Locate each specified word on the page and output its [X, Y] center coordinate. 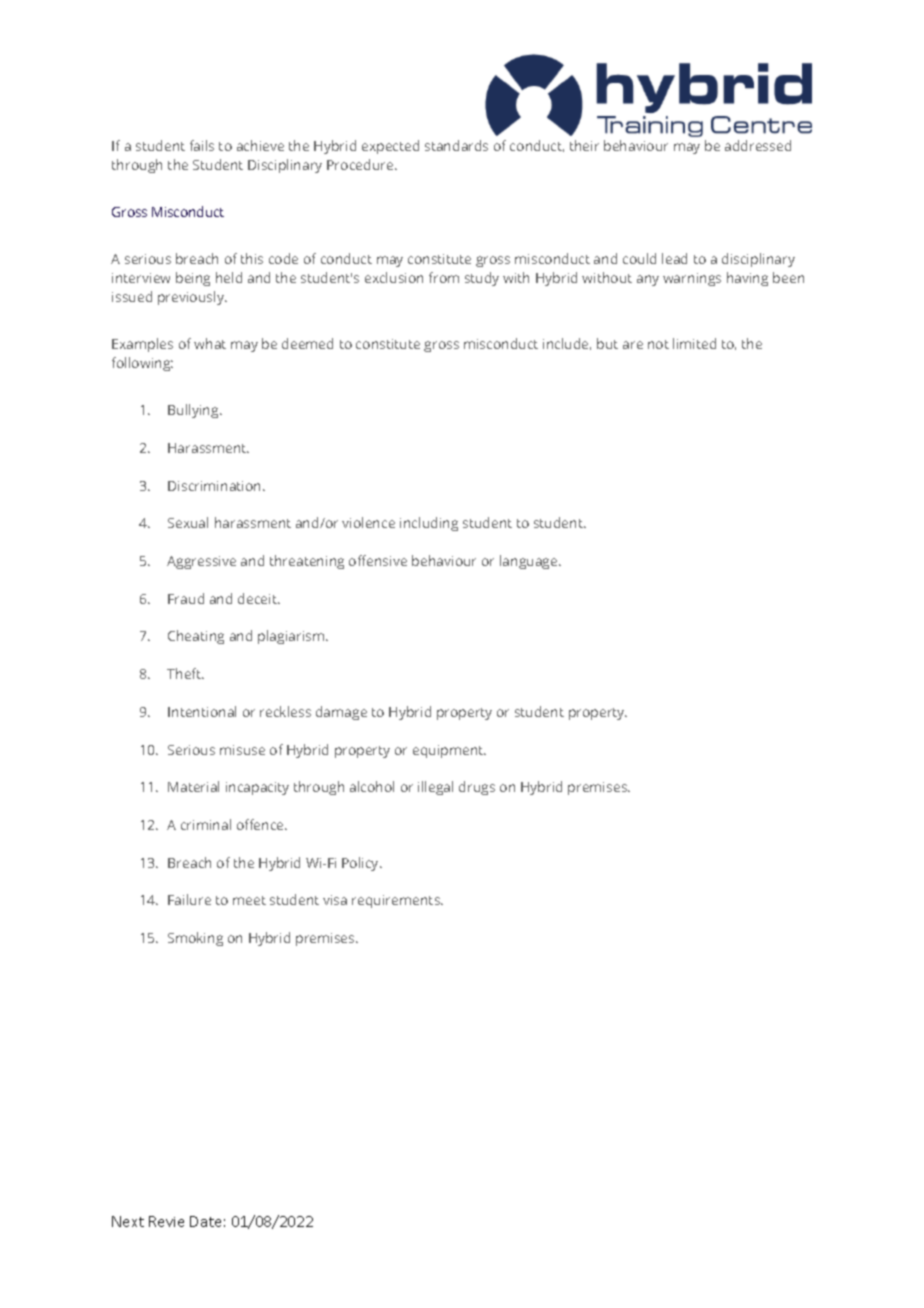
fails [202, 145]
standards [456, 145]
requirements [397, 901]
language [530, 562]
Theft [185, 673]
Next [128, 1221]
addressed [758, 145]
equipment [449, 751]
